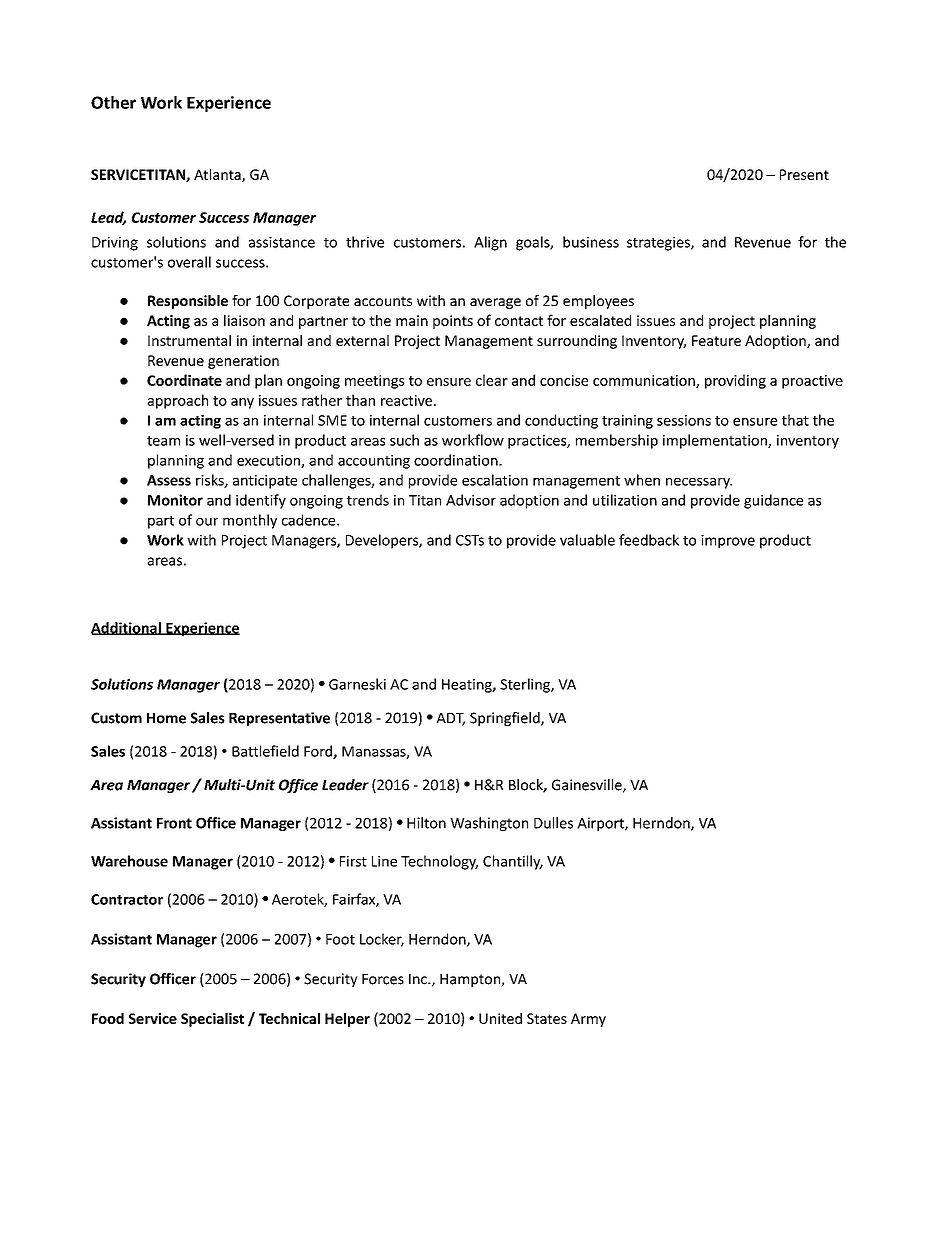 The image size is (952, 1233). What do you see at coordinates (716, 340) in the screenshot?
I see `Feature` at bounding box center [716, 340].
